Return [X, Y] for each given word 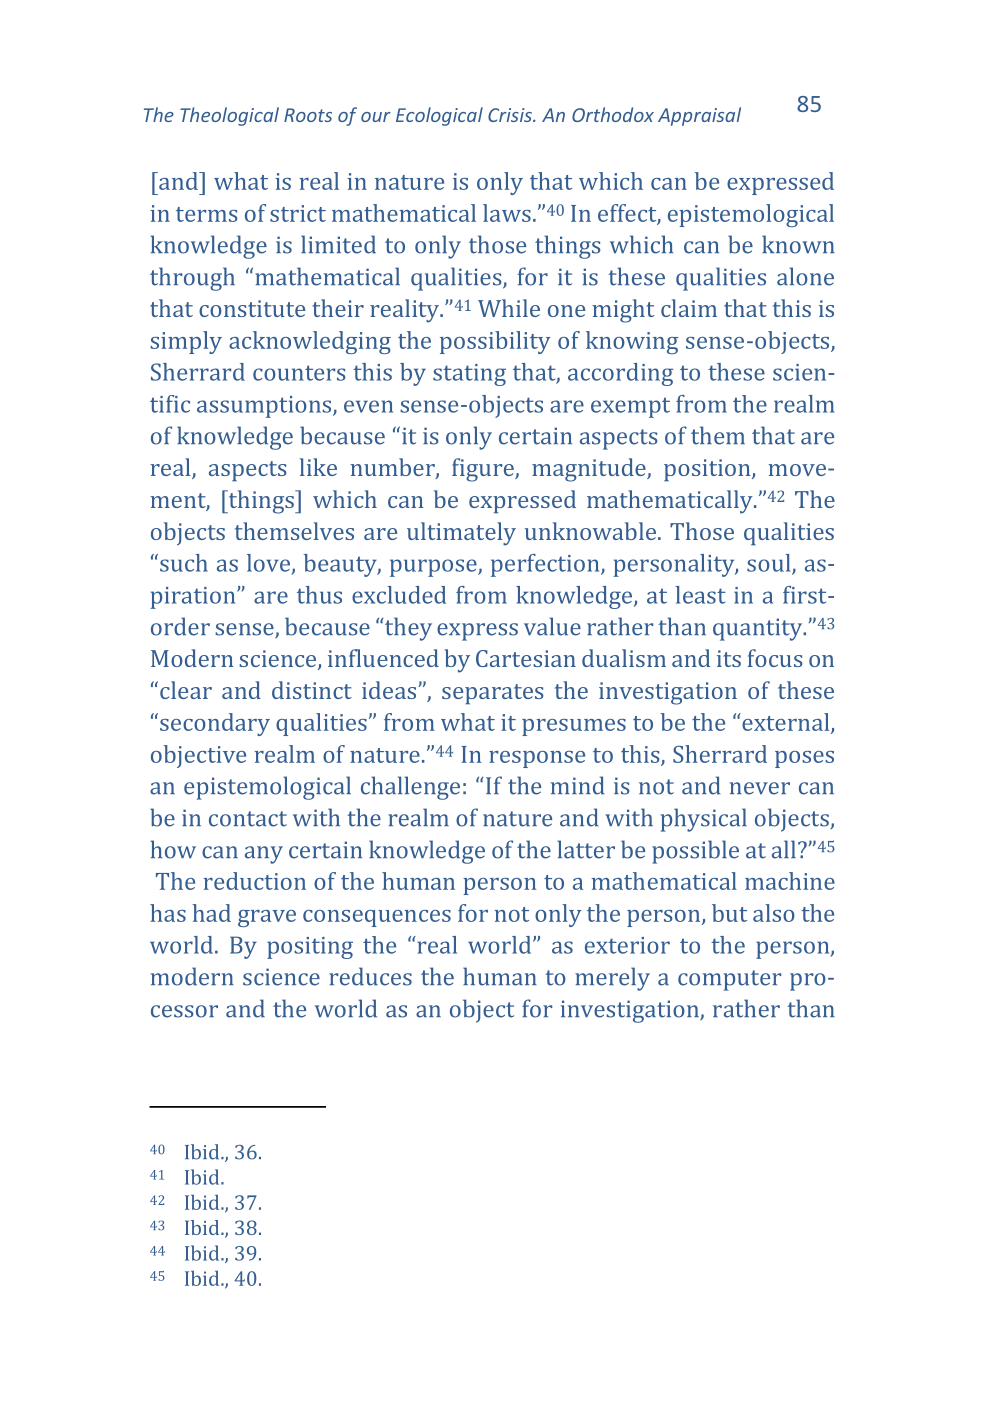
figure [484, 470]
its [729, 658]
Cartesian [526, 658]
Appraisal [699, 116]
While [509, 308]
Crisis [511, 115]
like [318, 467]
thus [319, 595]
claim [689, 308]
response [537, 759]
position [708, 470]
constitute [252, 308]
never [760, 788]
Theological [229, 116]
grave [267, 918]
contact [248, 819]
